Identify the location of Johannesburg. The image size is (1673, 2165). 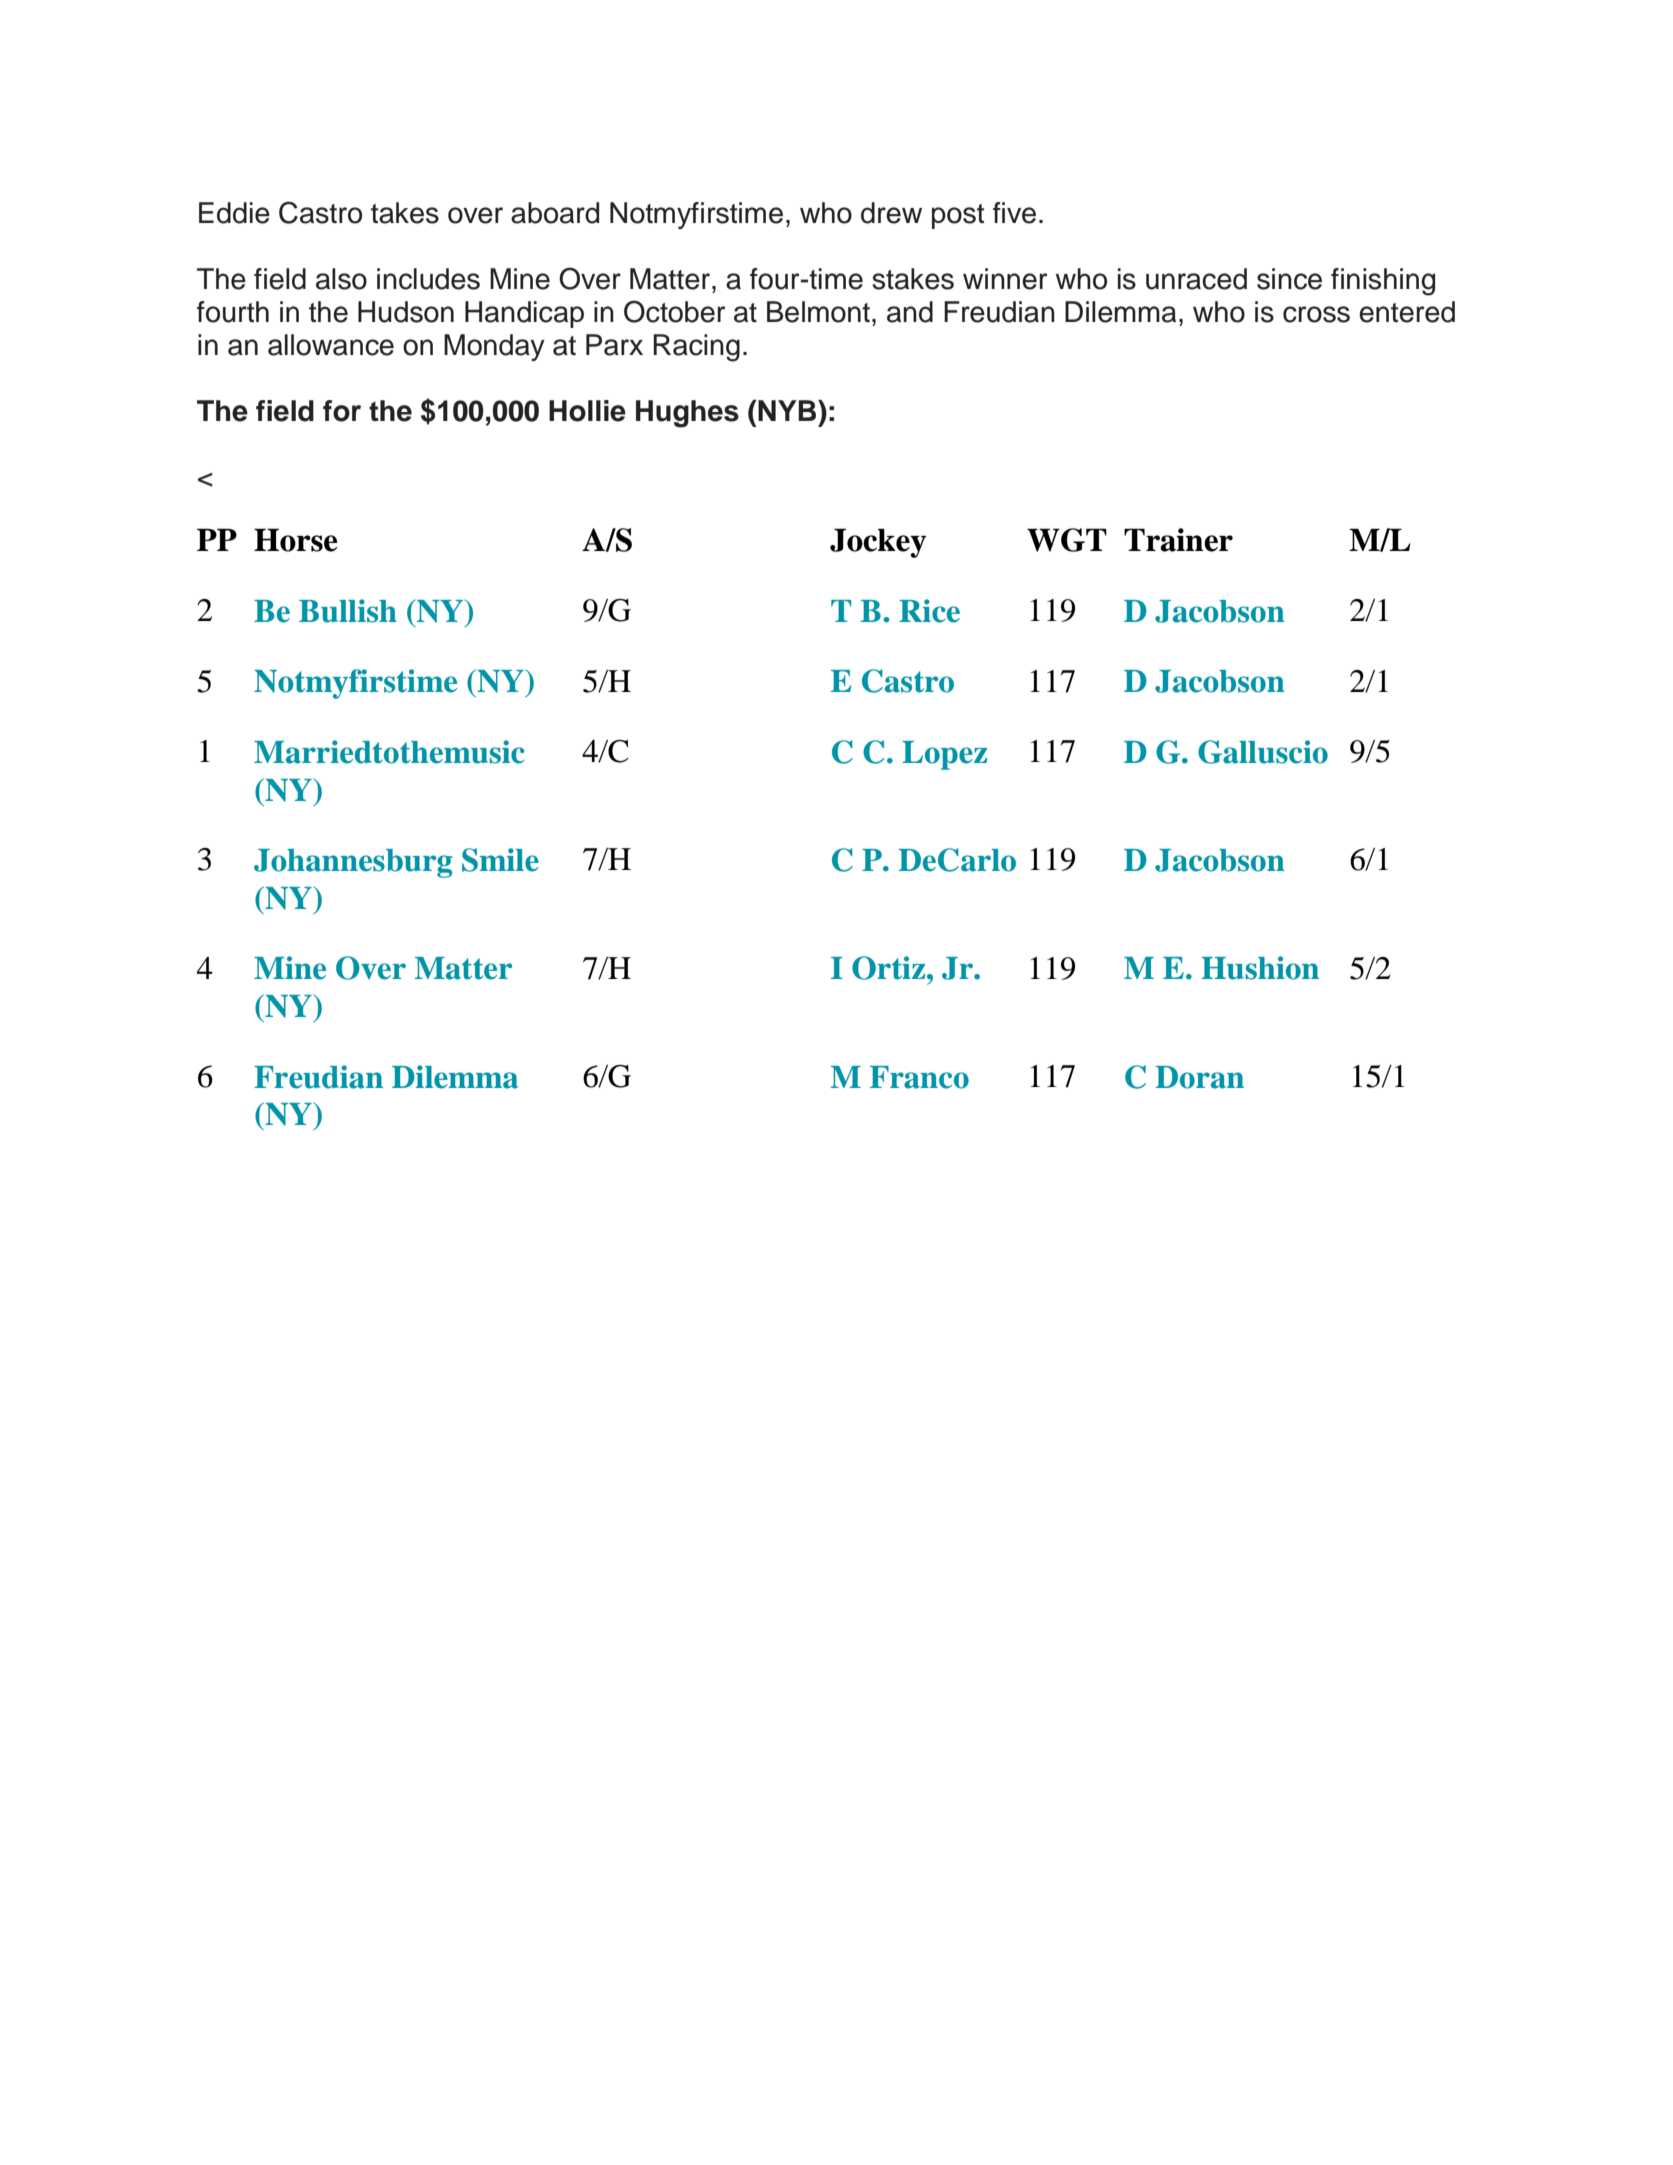
(353, 863).
